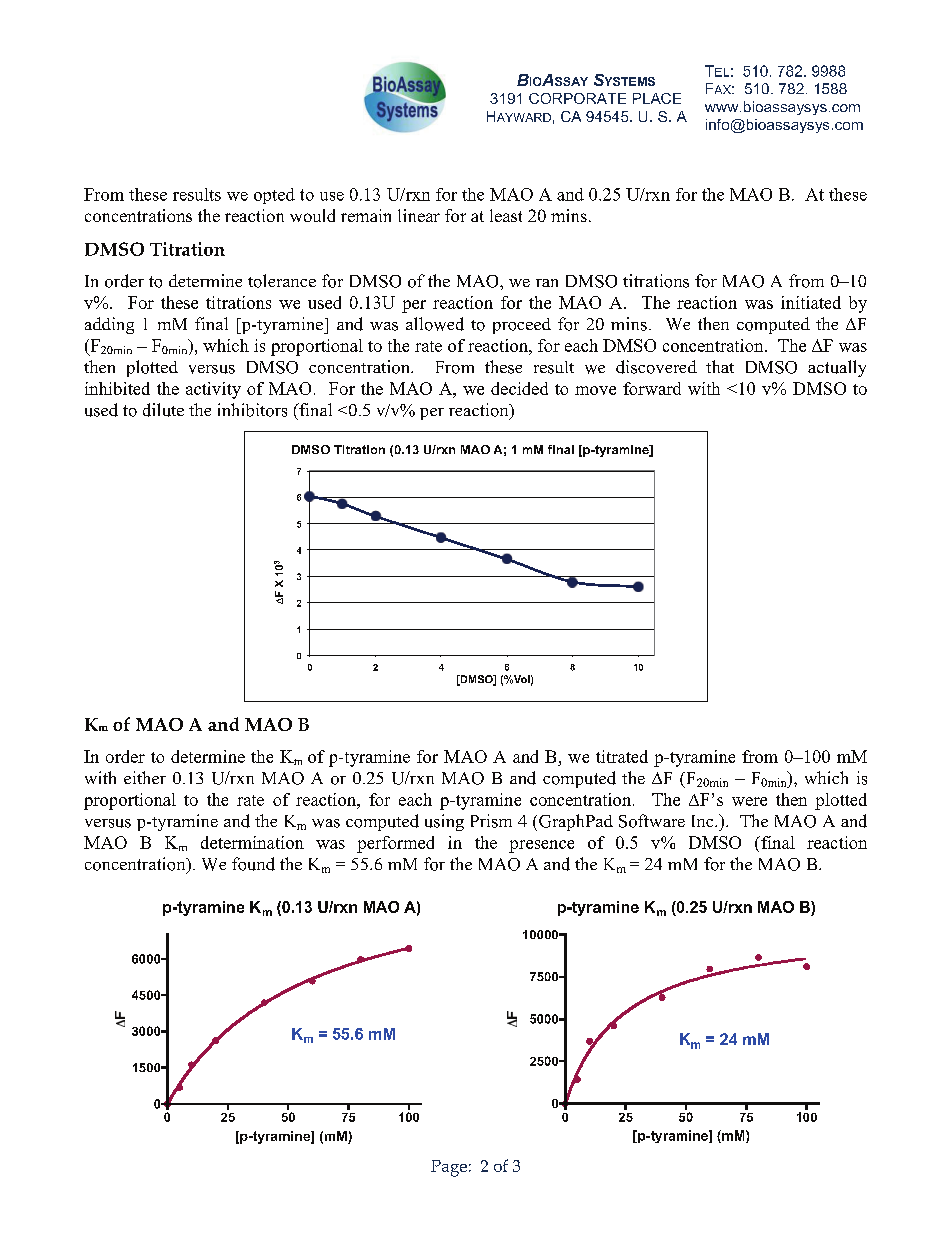 The width and height of the document is (952, 1233). I want to click on Page, so click(449, 1168).
